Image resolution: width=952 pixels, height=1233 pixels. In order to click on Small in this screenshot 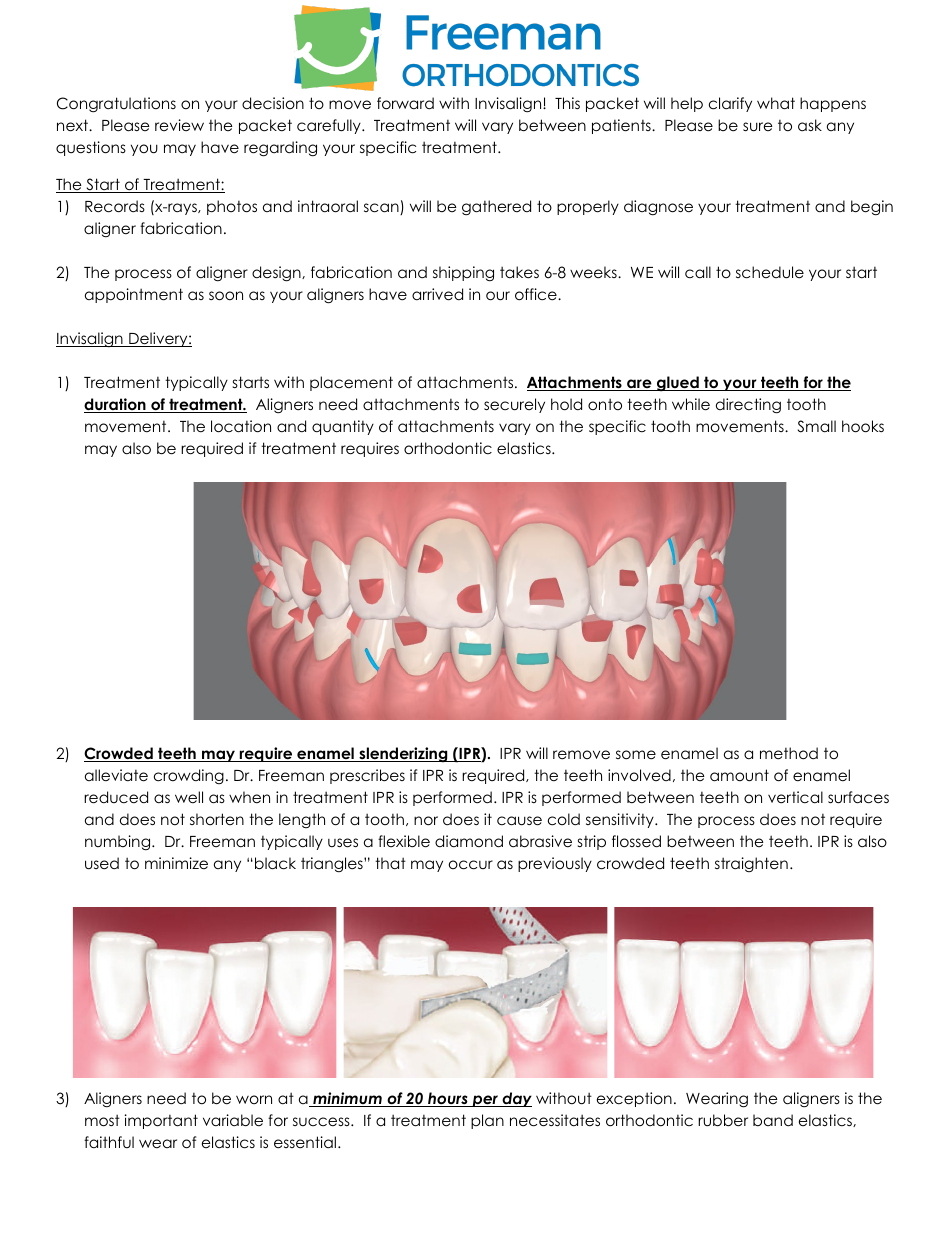, I will do `click(817, 426)`.
